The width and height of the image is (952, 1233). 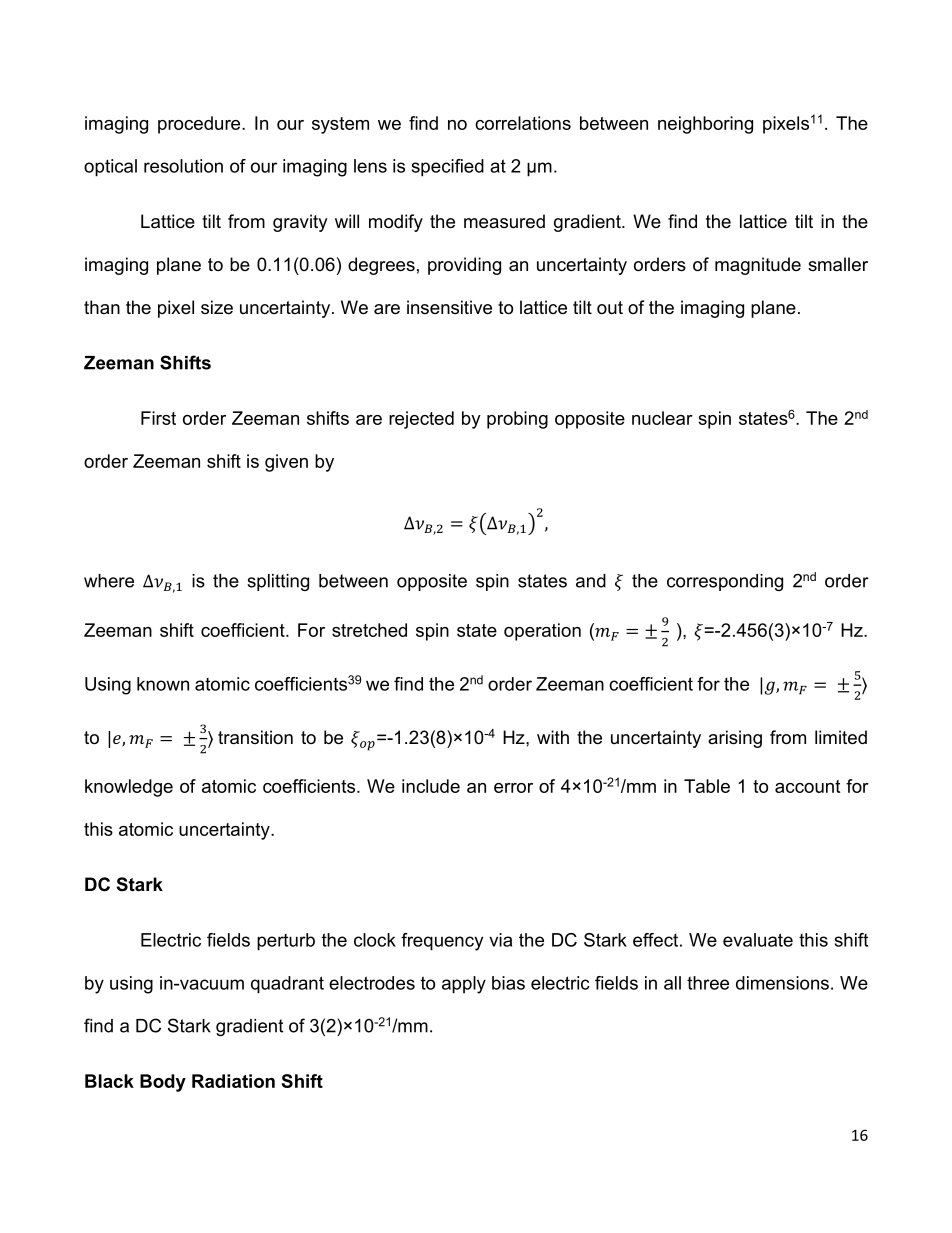 I want to click on arising, so click(x=735, y=739).
